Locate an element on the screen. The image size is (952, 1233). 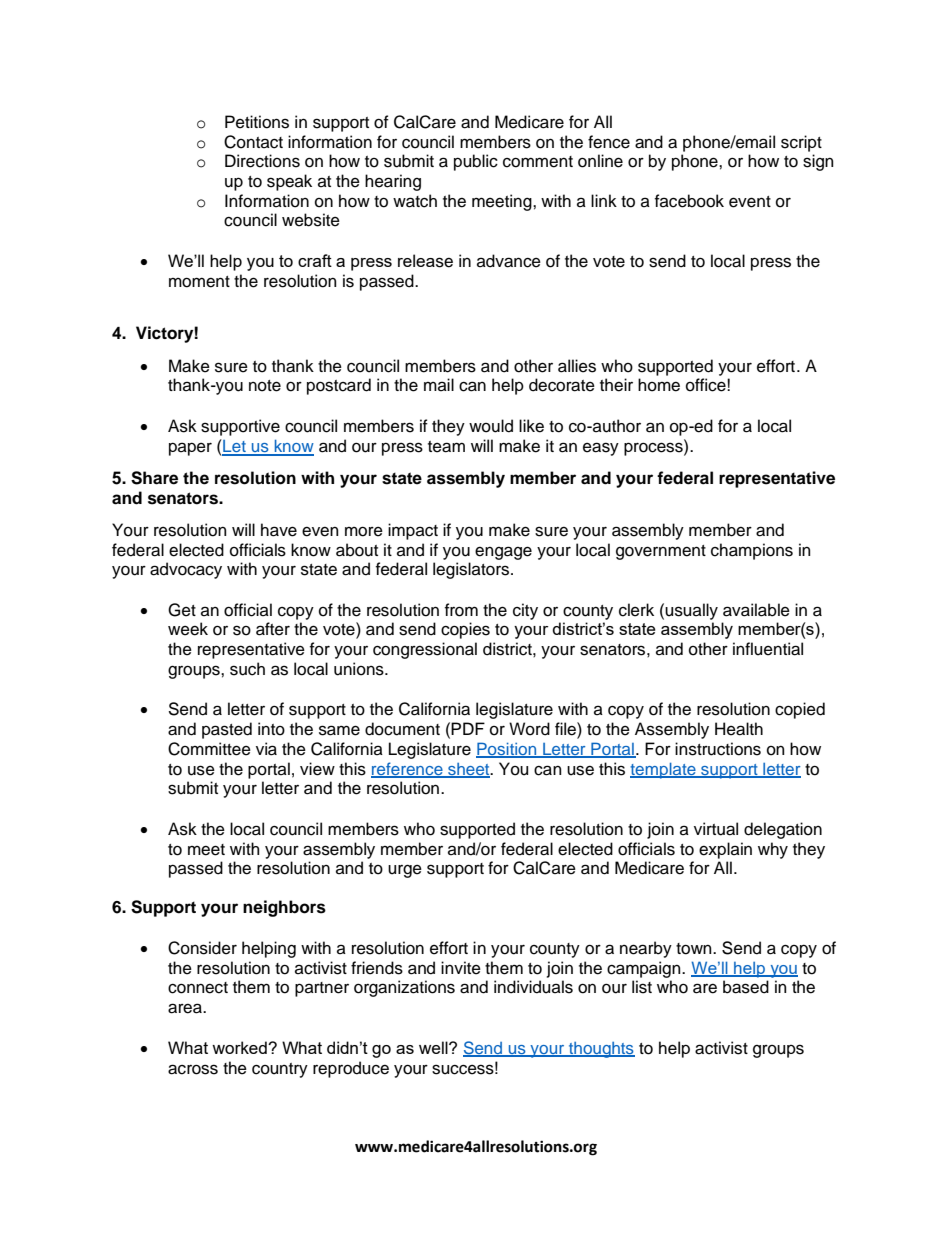
note is located at coordinates (265, 386).
